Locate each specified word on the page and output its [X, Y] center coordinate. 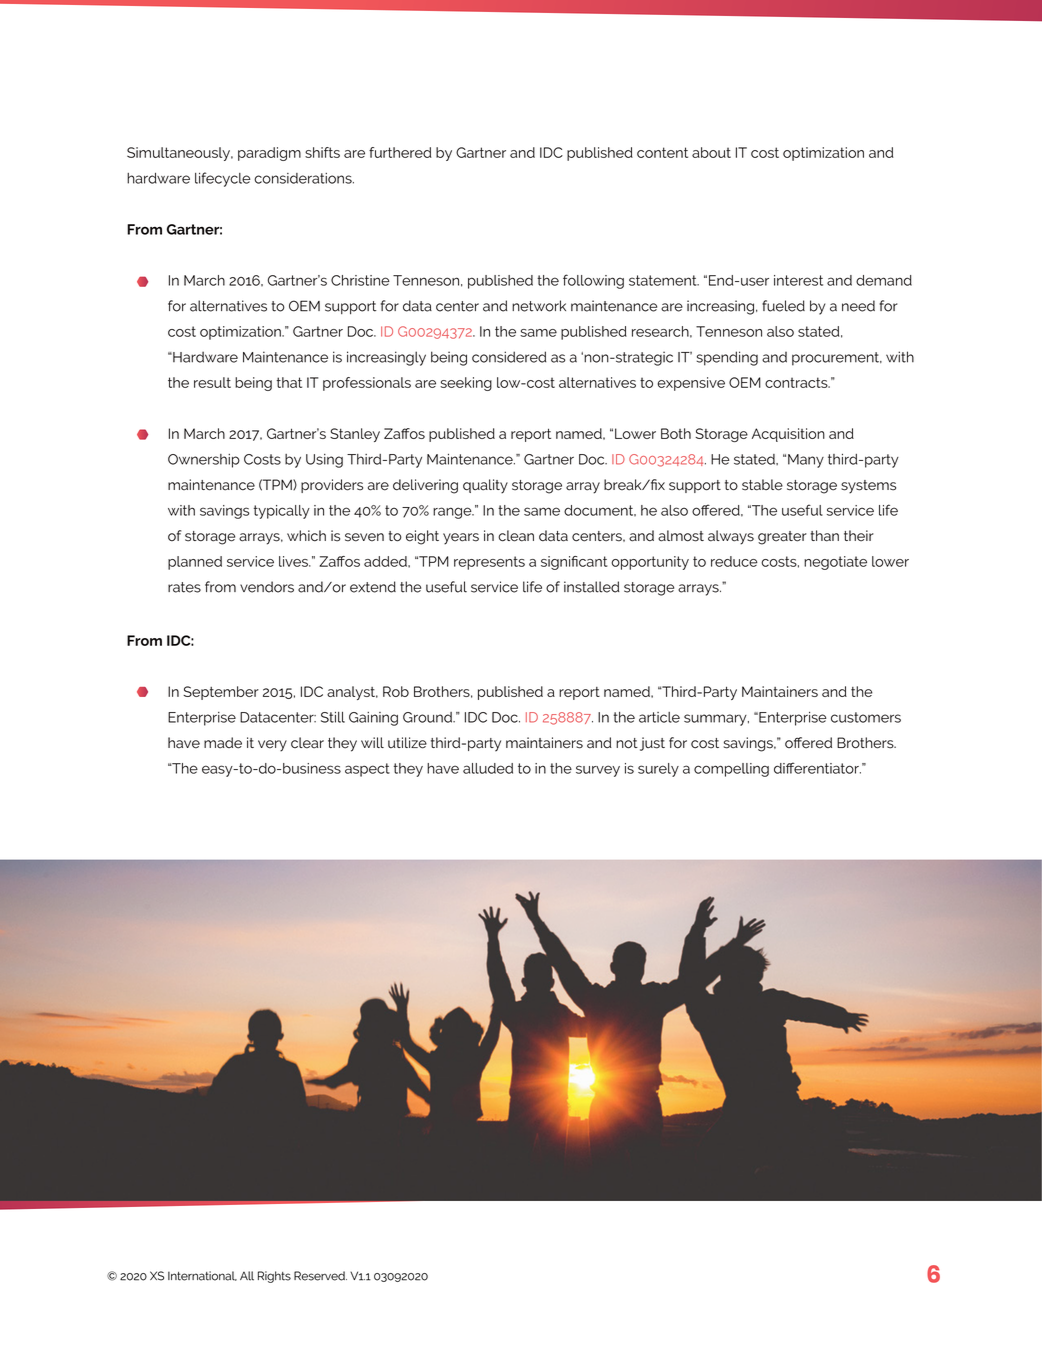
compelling [731, 770]
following [593, 281]
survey [598, 771]
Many [806, 461]
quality [485, 486]
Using [324, 461]
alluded [488, 768]
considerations [304, 178]
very [272, 746]
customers [866, 717]
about [711, 152]
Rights [274, 1277]
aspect [367, 770]
